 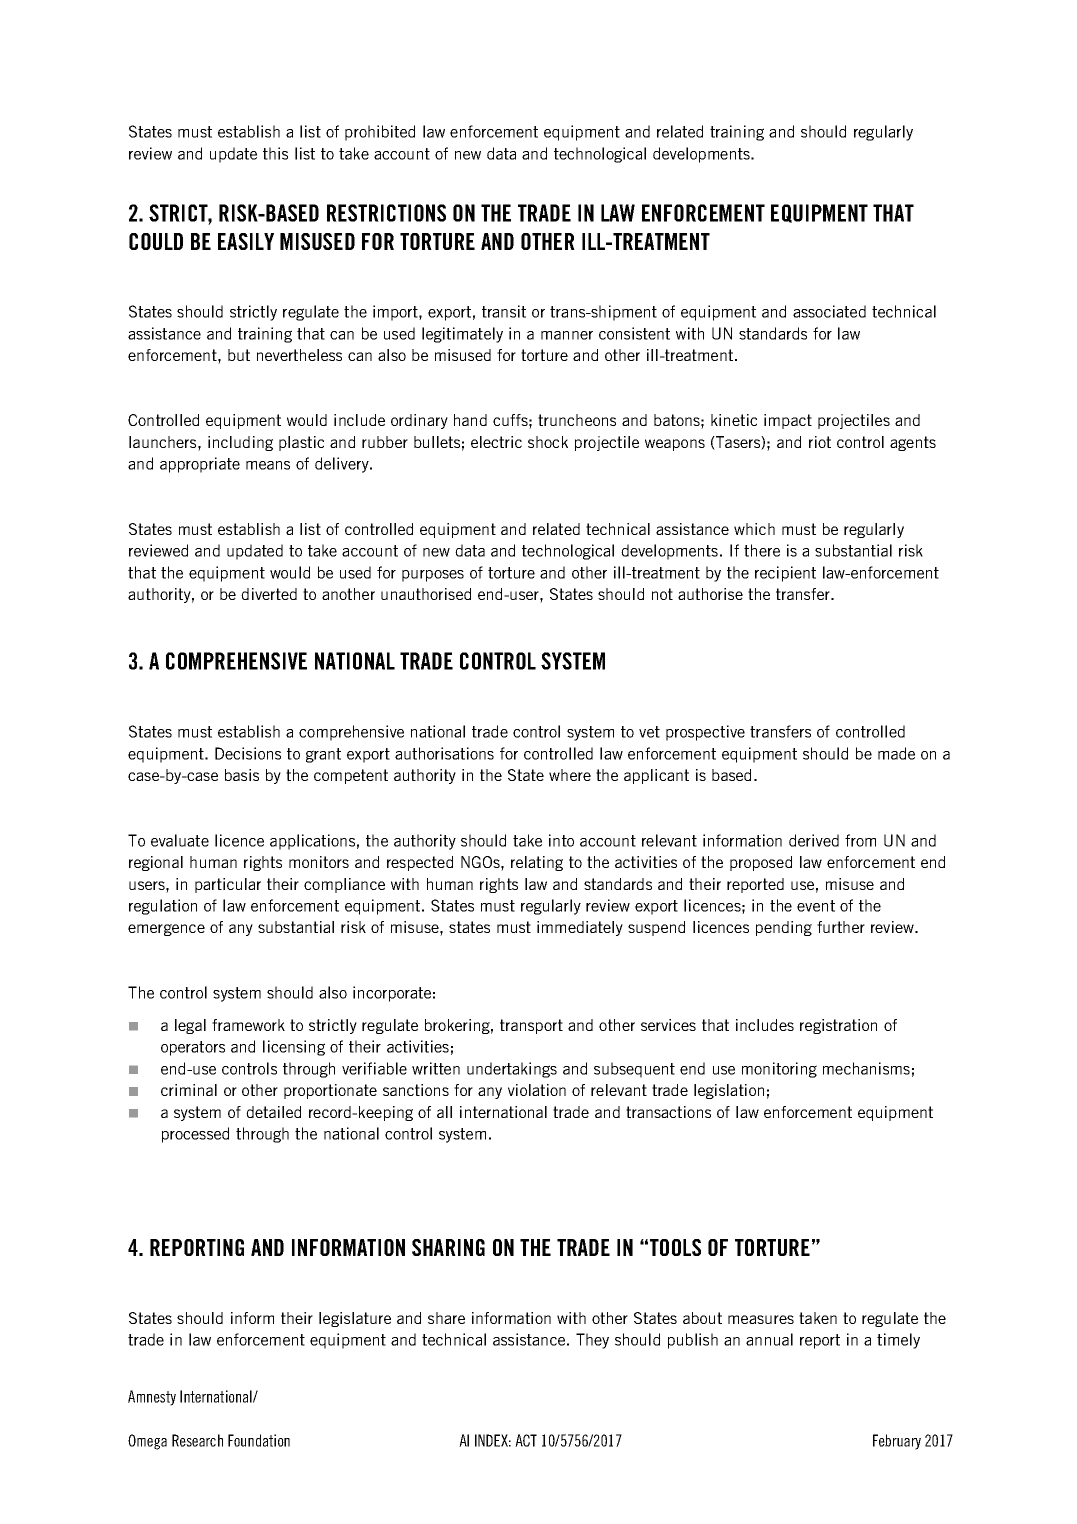 What do you see at coordinates (259, 1440) in the document?
I see `Foundation` at bounding box center [259, 1440].
